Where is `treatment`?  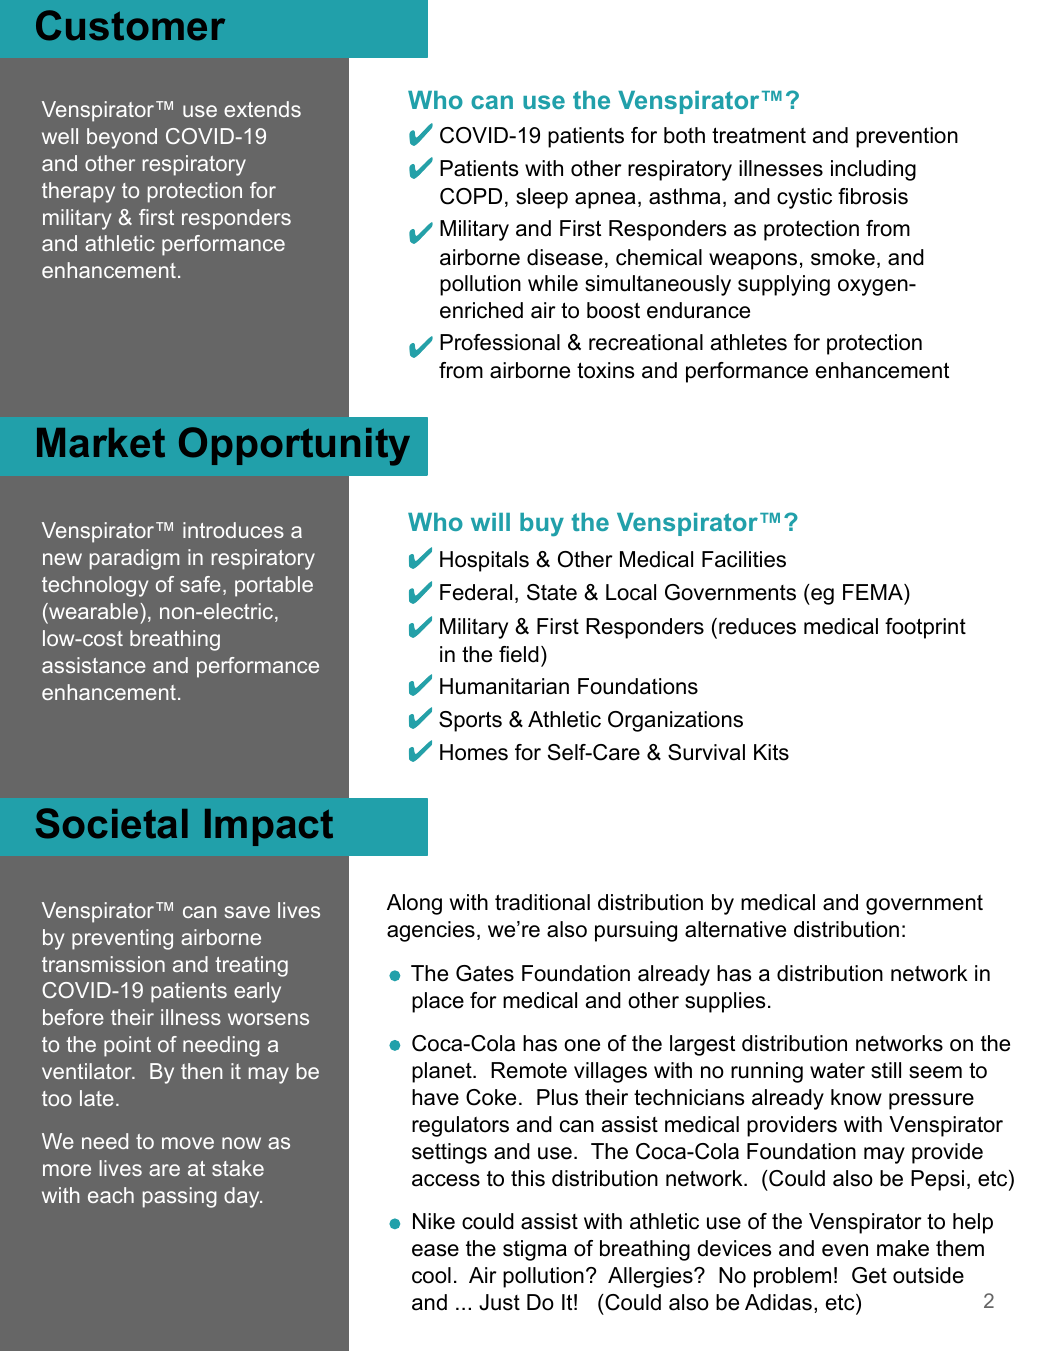
treatment is located at coordinates (759, 135).
